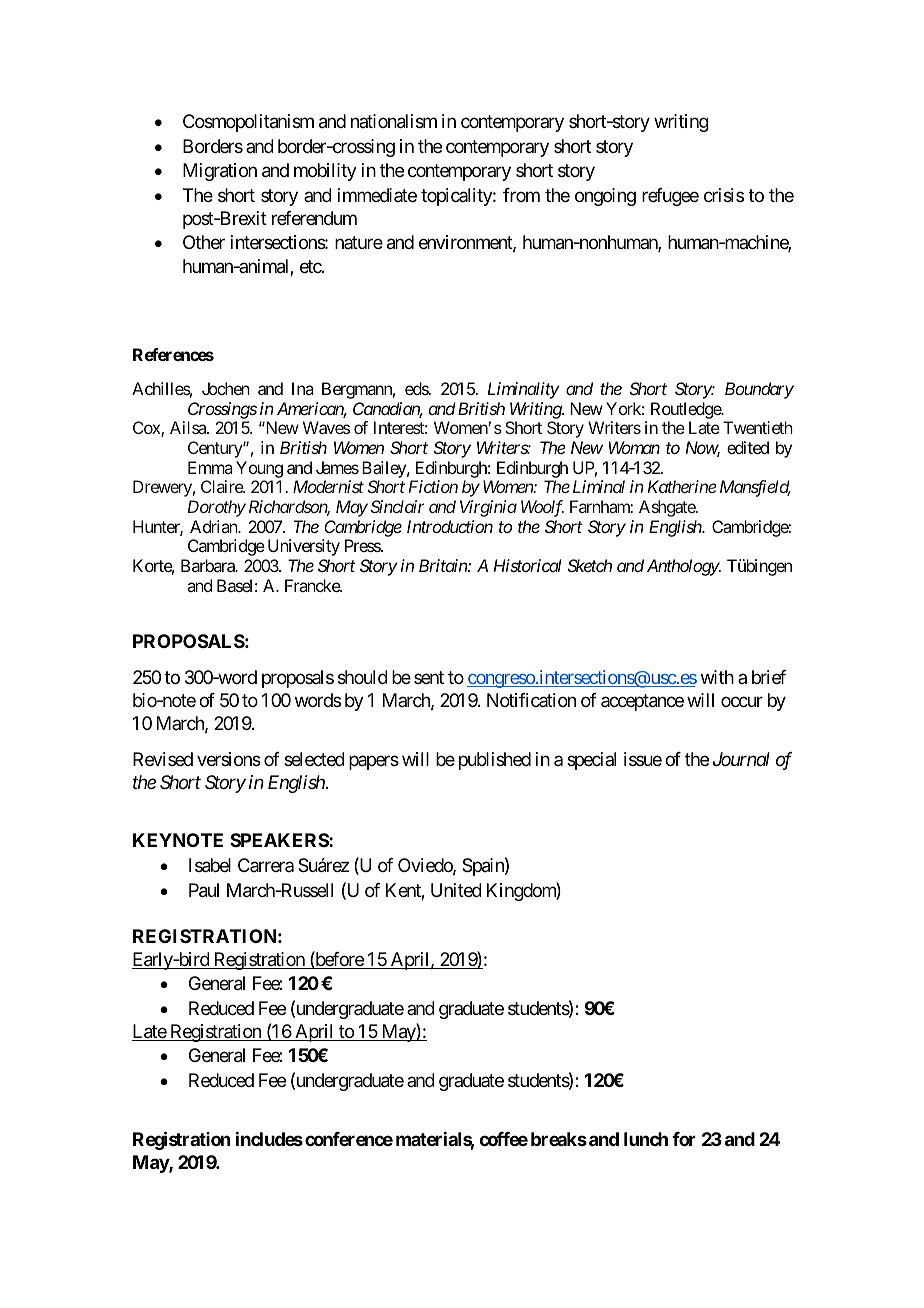 This image has width=924, height=1308. I want to click on Paul, so click(204, 890).
